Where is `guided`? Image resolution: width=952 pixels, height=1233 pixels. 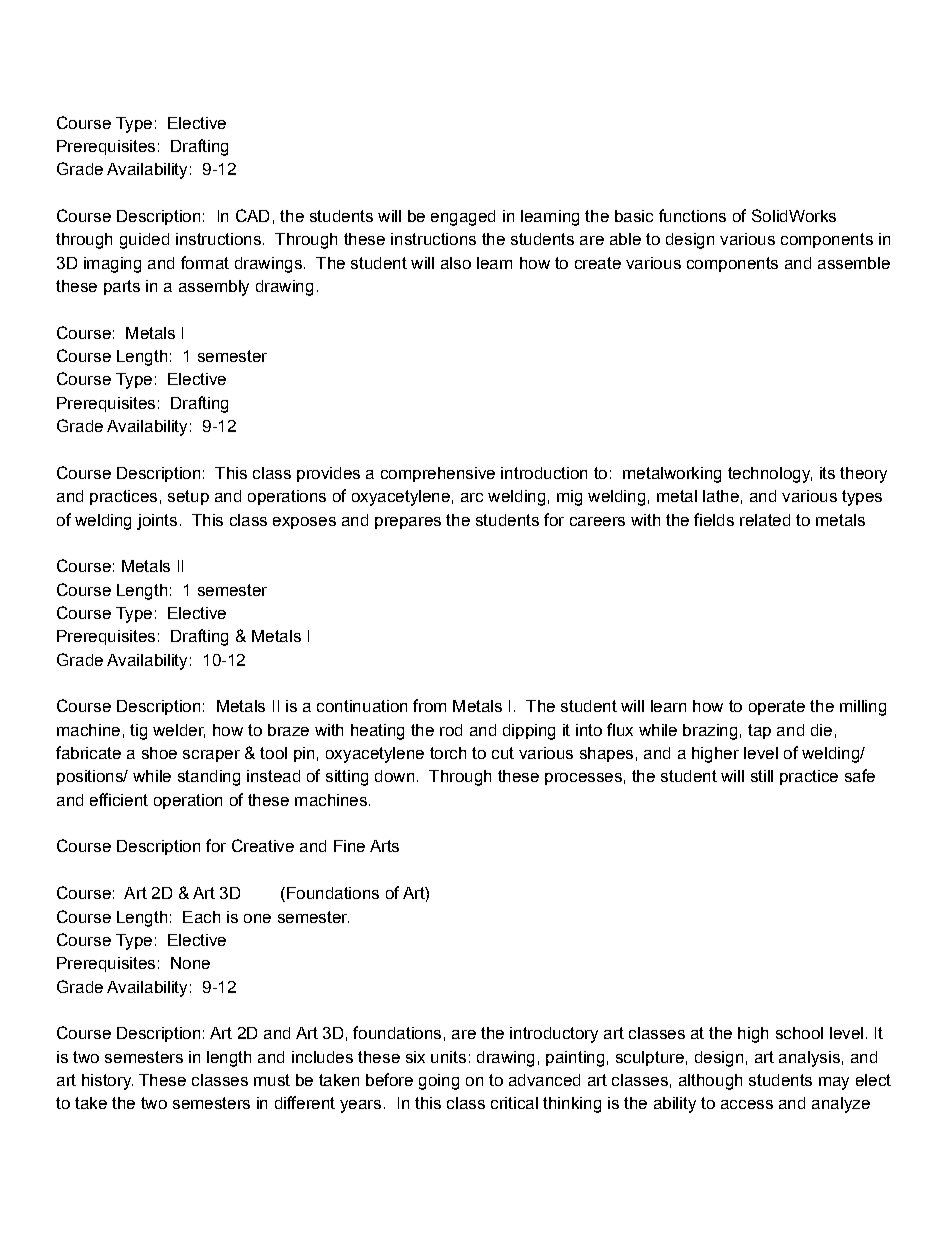 guided is located at coordinates (144, 241).
